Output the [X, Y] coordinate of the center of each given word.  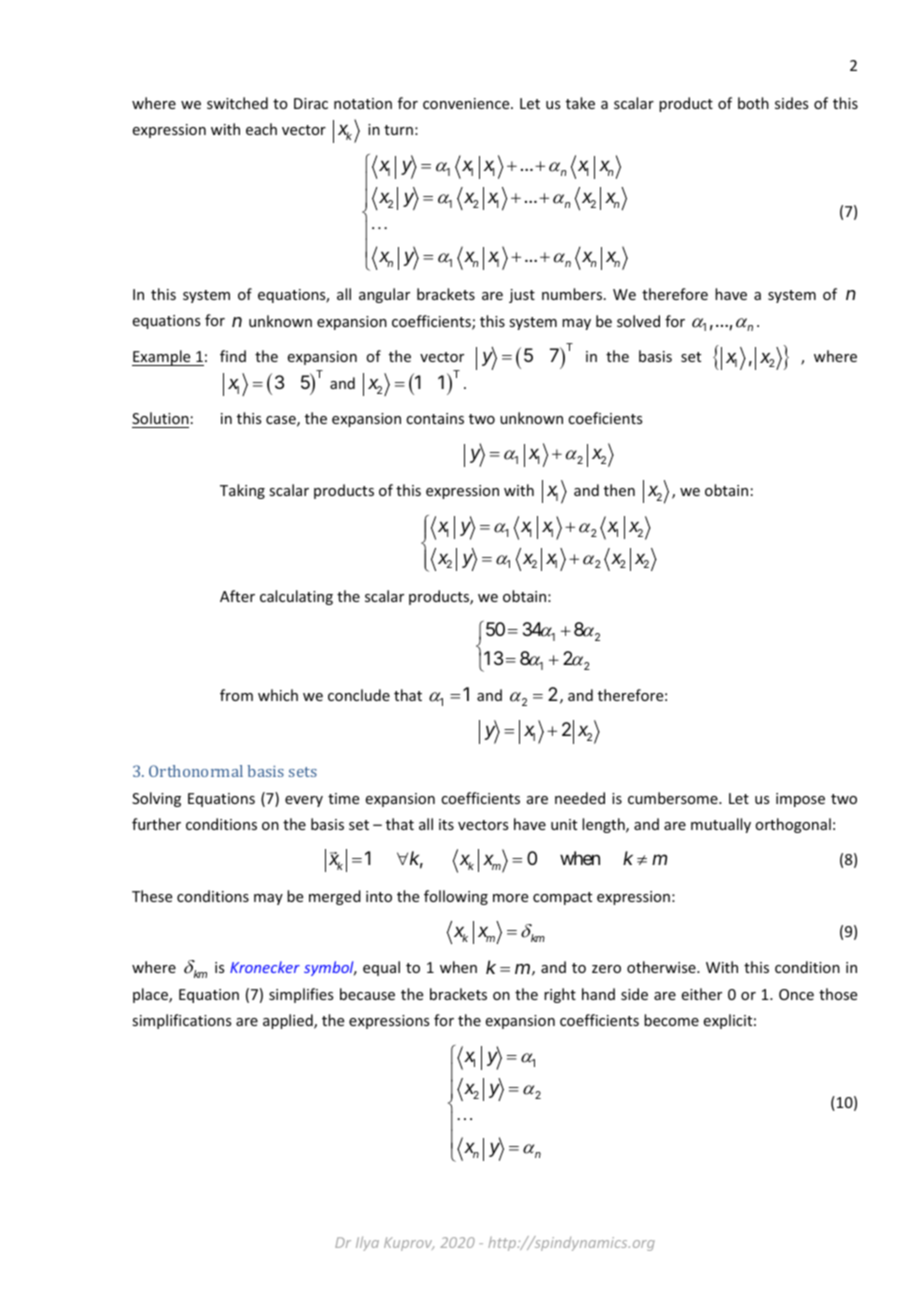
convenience [467, 103]
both [753, 103]
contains [435, 418]
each [261, 129]
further [156, 824]
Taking [242, 491]
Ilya [367, 1243]
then [619, 490]
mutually [721, 825]
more [510, 898]
